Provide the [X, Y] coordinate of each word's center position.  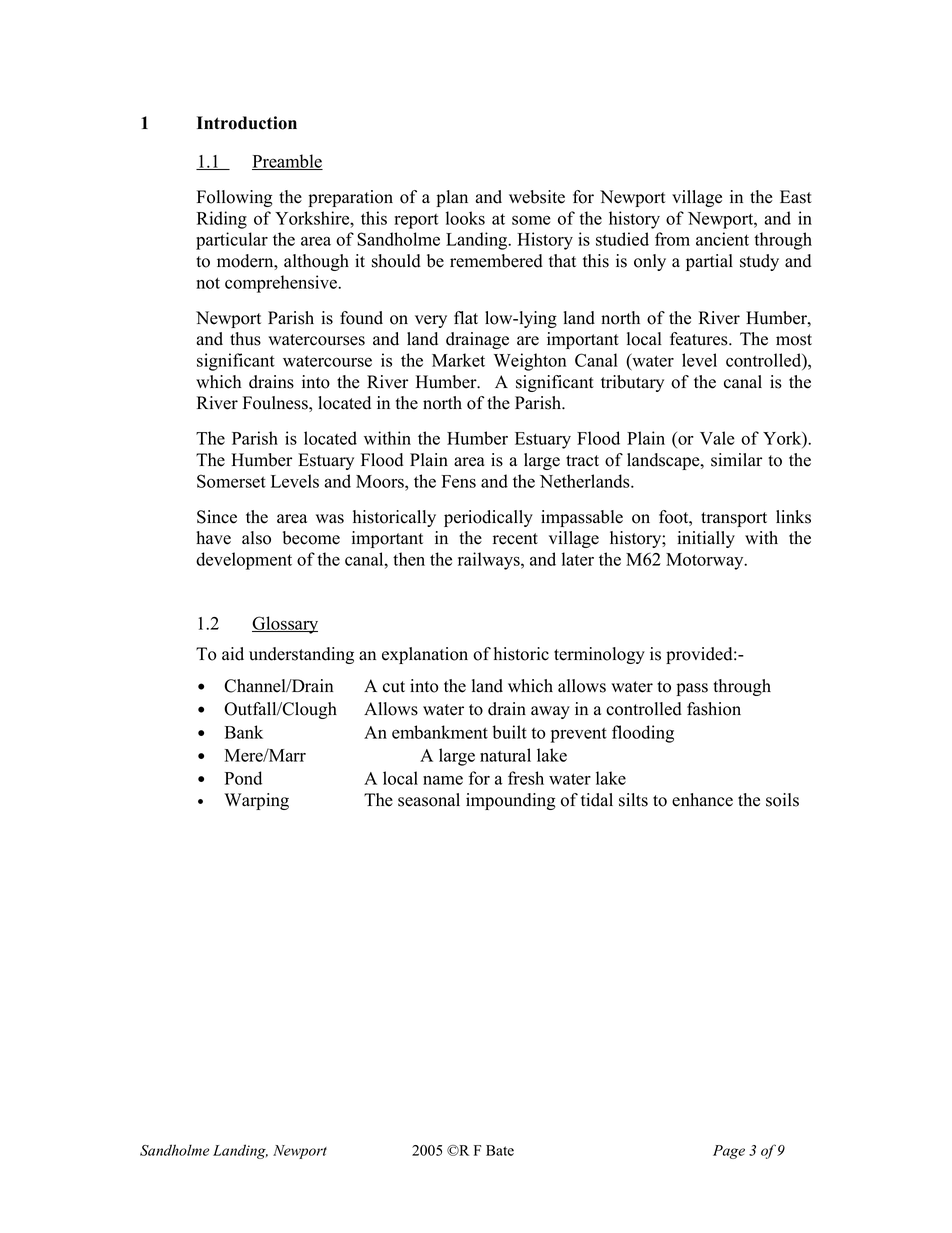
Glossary [285, 625]
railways [490, 561]
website [537, 197]
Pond [243, 778]
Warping [256, 801]
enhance [702, 800]
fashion [714, 709]
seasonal [429, 800]
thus [245, 339]
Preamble [287, 162]
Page [729, 1152]
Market [458, 360]
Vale [717, 438]
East [796, 197]
